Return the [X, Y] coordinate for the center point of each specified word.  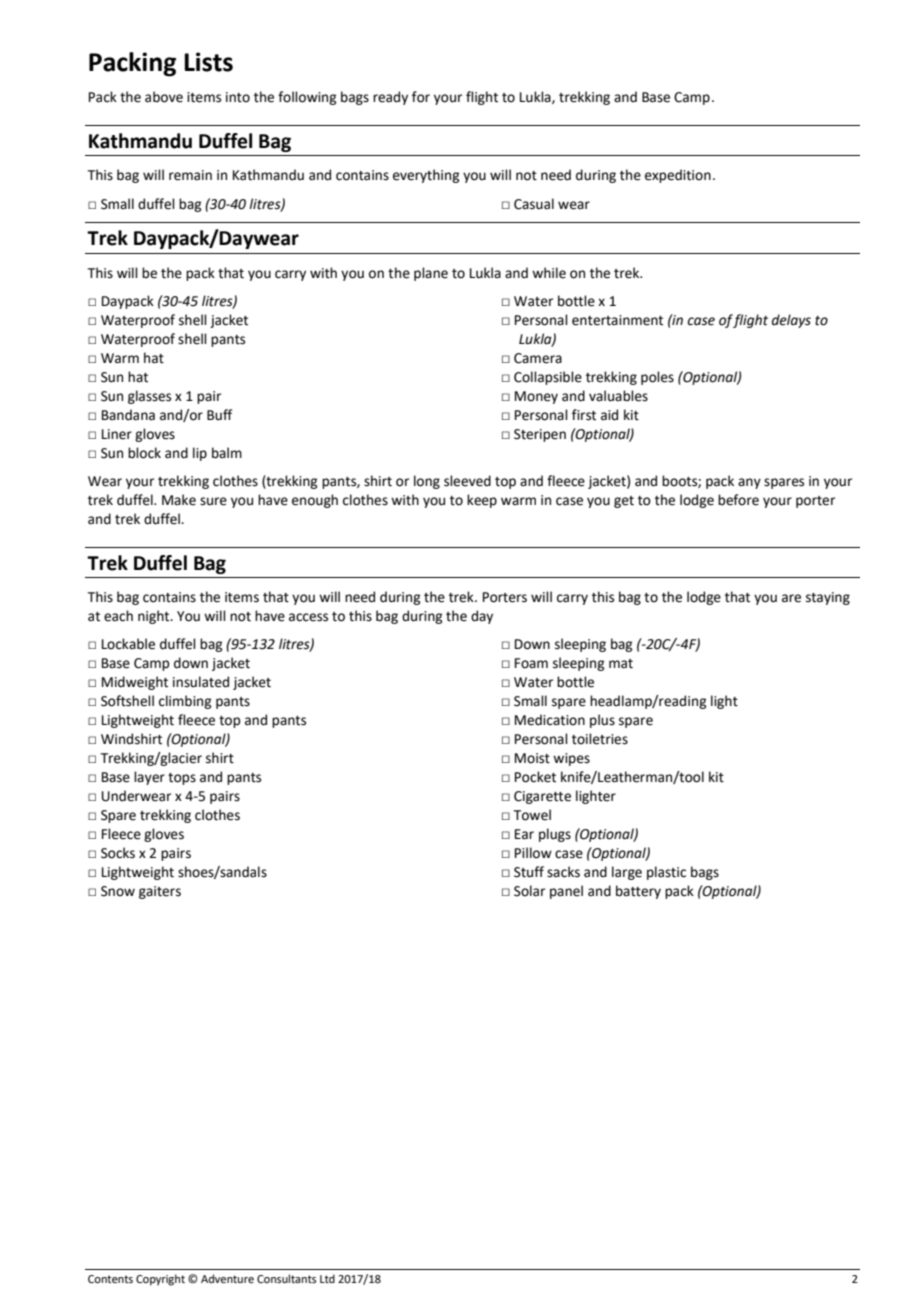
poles [657, 378]
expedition [678, 176]
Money [536, 397]
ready [390, 98]
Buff [219, 414]
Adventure [227, 1278]
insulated [201, 682]
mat [621, 664]
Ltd [327, 1278]
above [164, 97]
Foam [531, 663]
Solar [529, 891]
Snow [118, 891]
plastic [666, 873]
